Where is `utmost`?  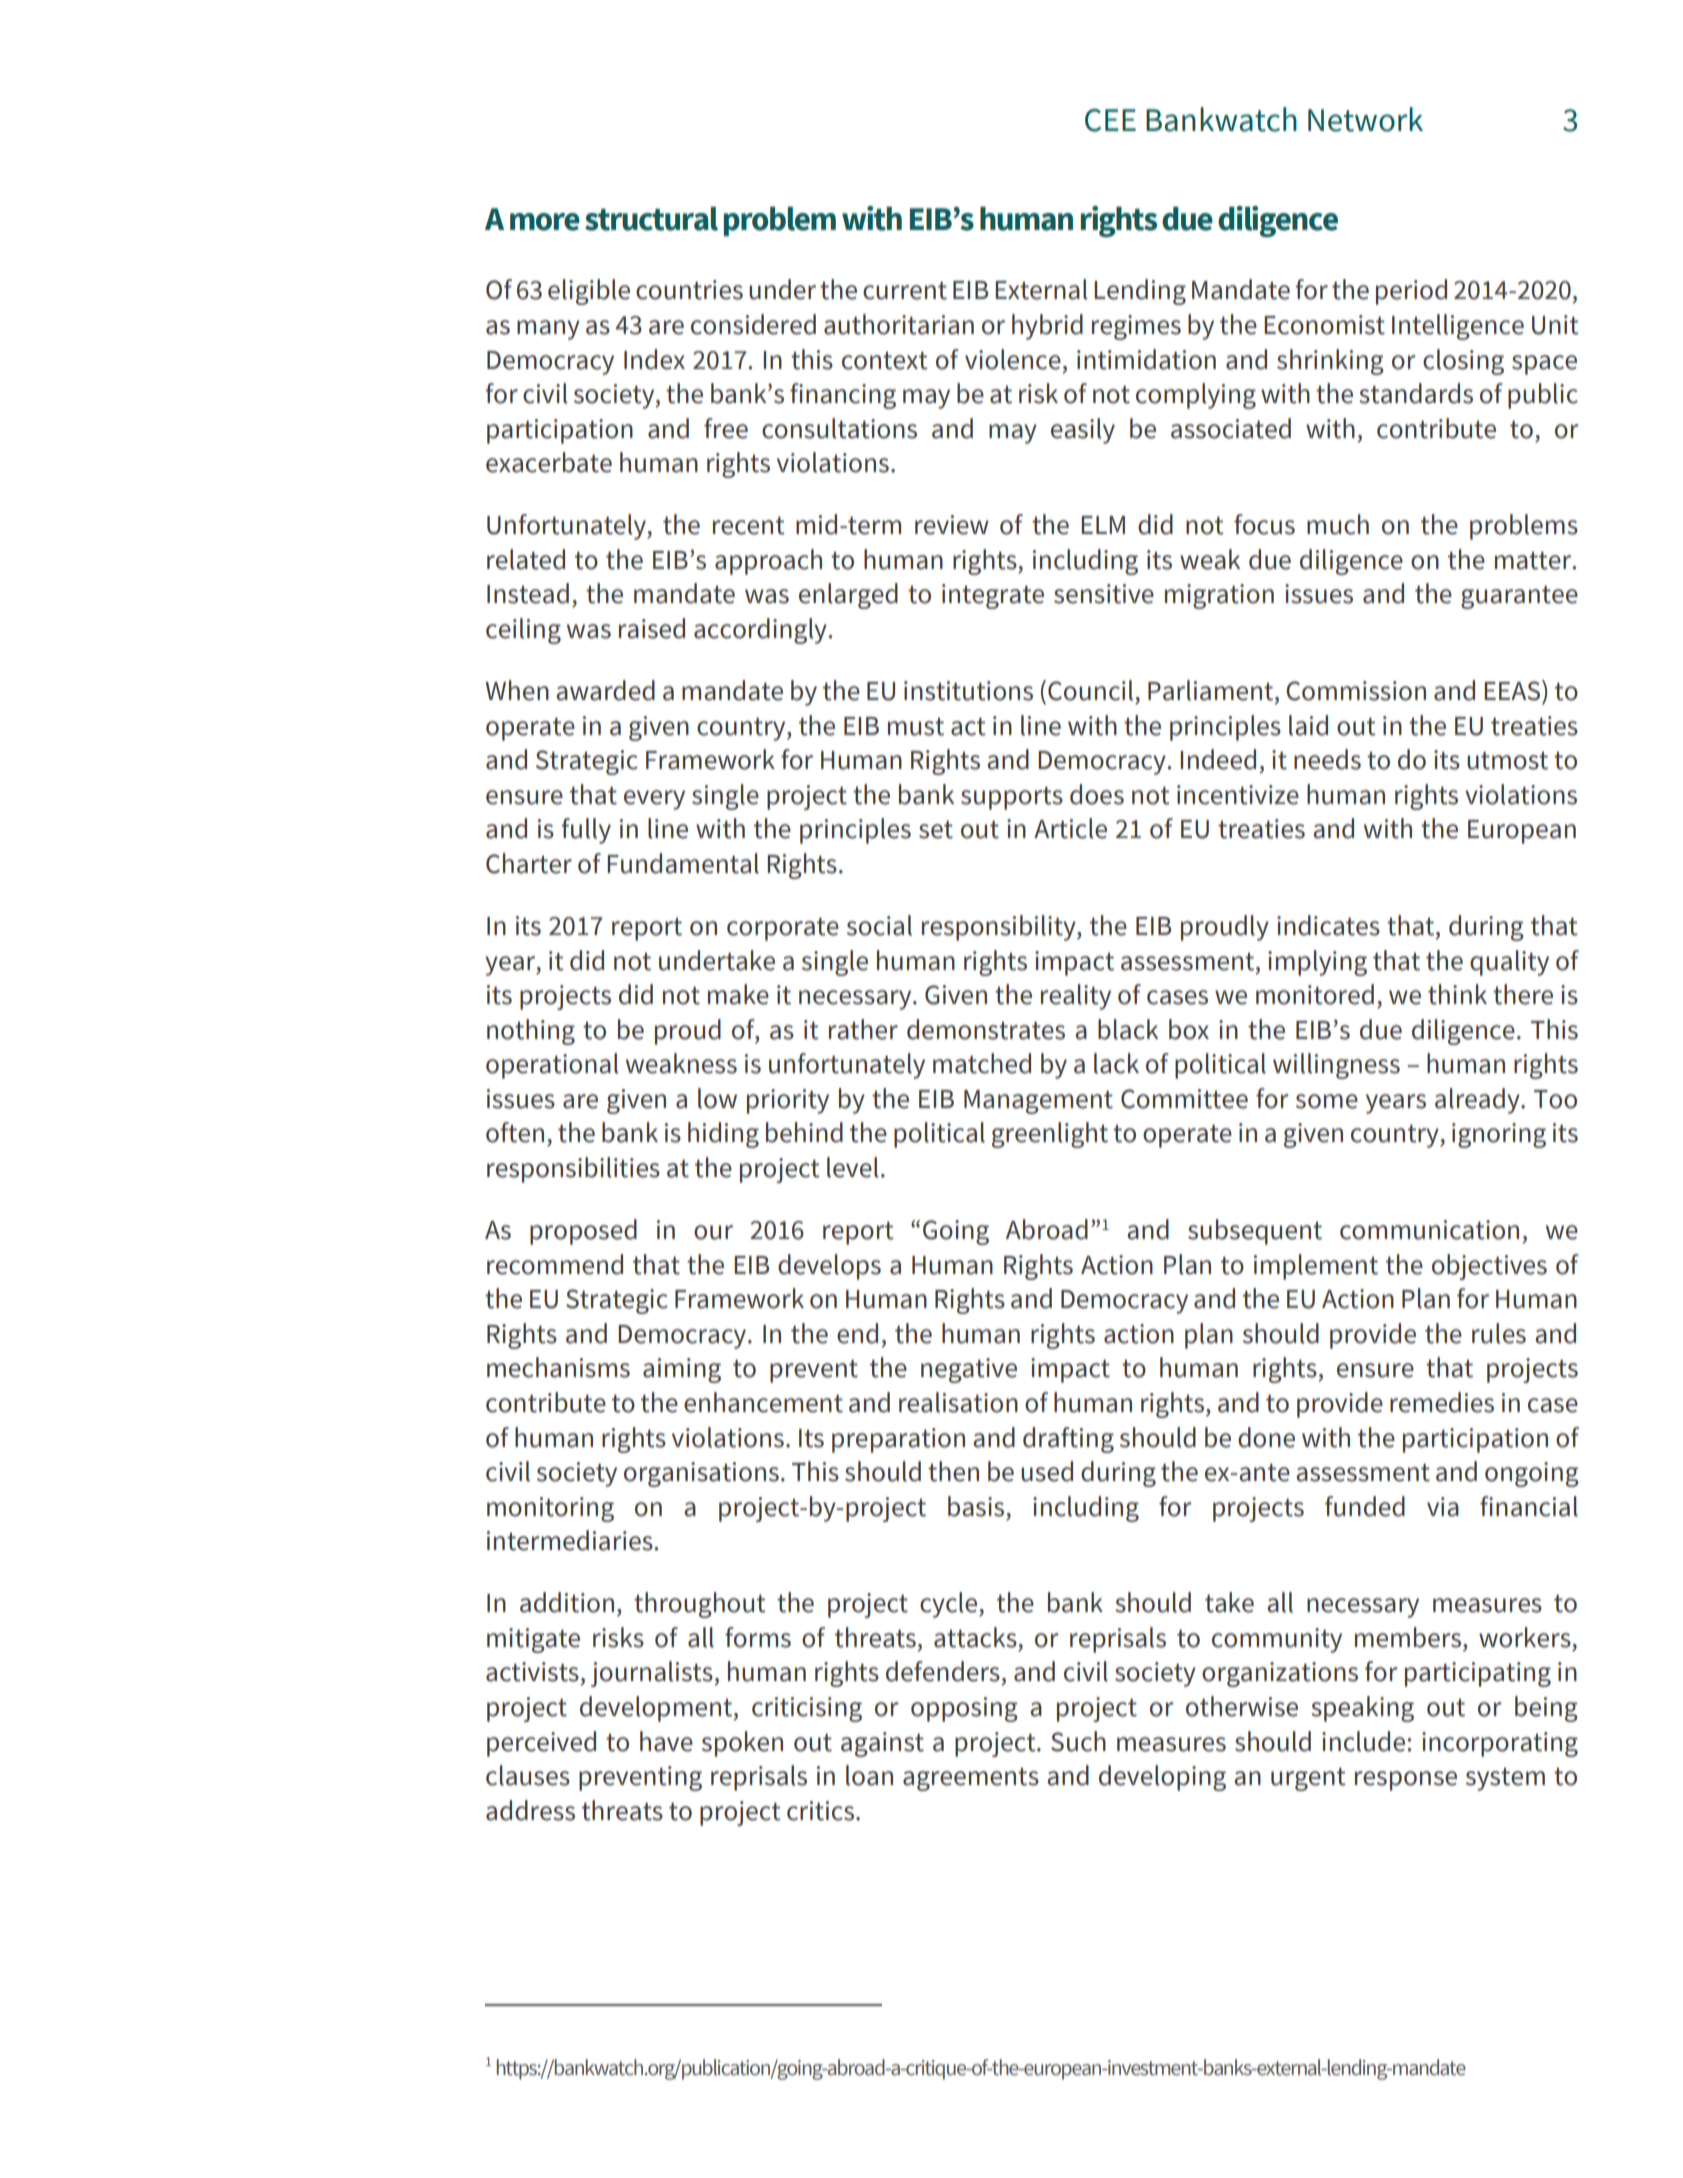 utmost is located at coordinates (1507, 761).
